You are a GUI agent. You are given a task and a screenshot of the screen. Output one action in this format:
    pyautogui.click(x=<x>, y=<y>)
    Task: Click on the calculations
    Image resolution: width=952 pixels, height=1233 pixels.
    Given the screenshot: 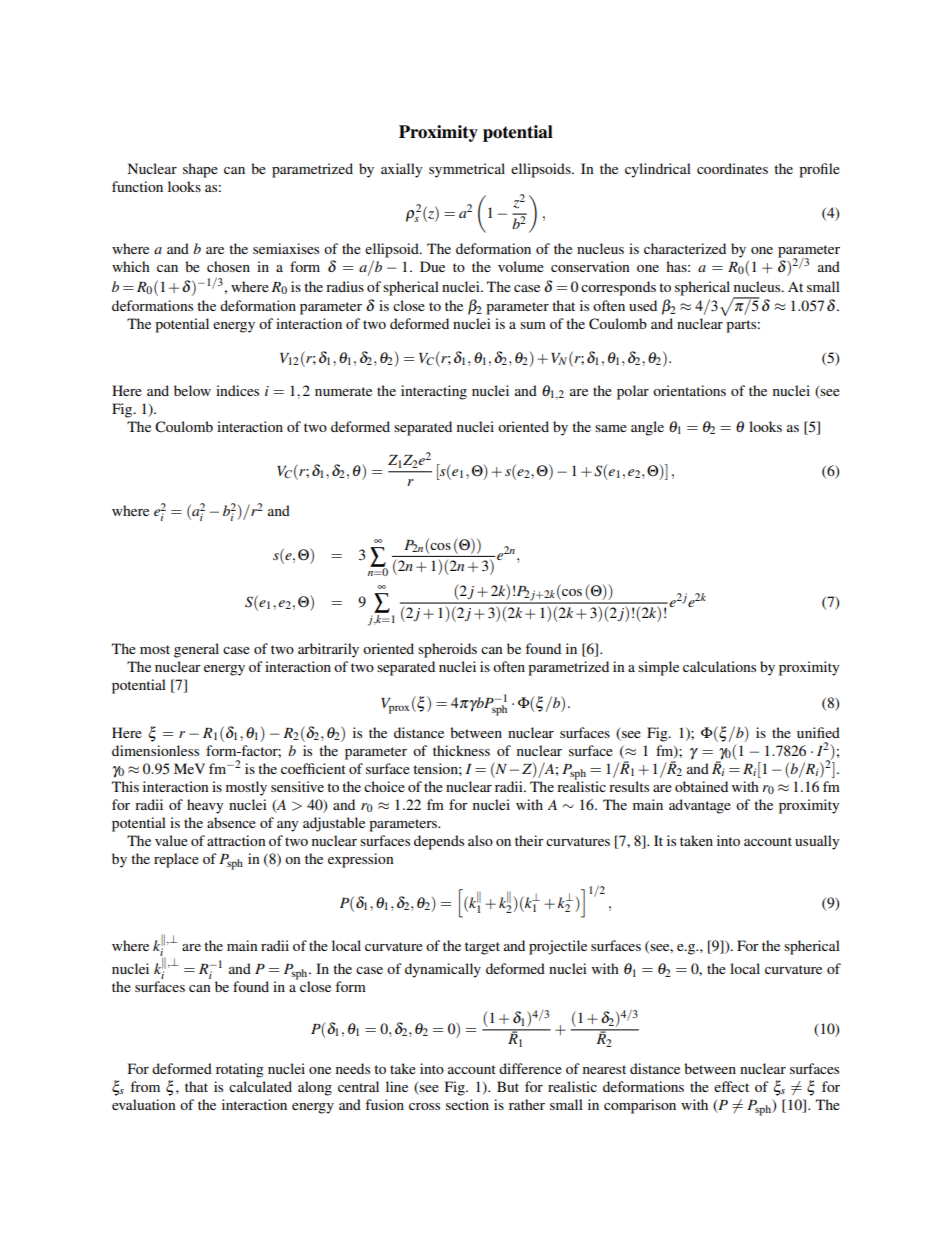 What is the action you would take?
    pyautogui.click(x=719, y=666)
